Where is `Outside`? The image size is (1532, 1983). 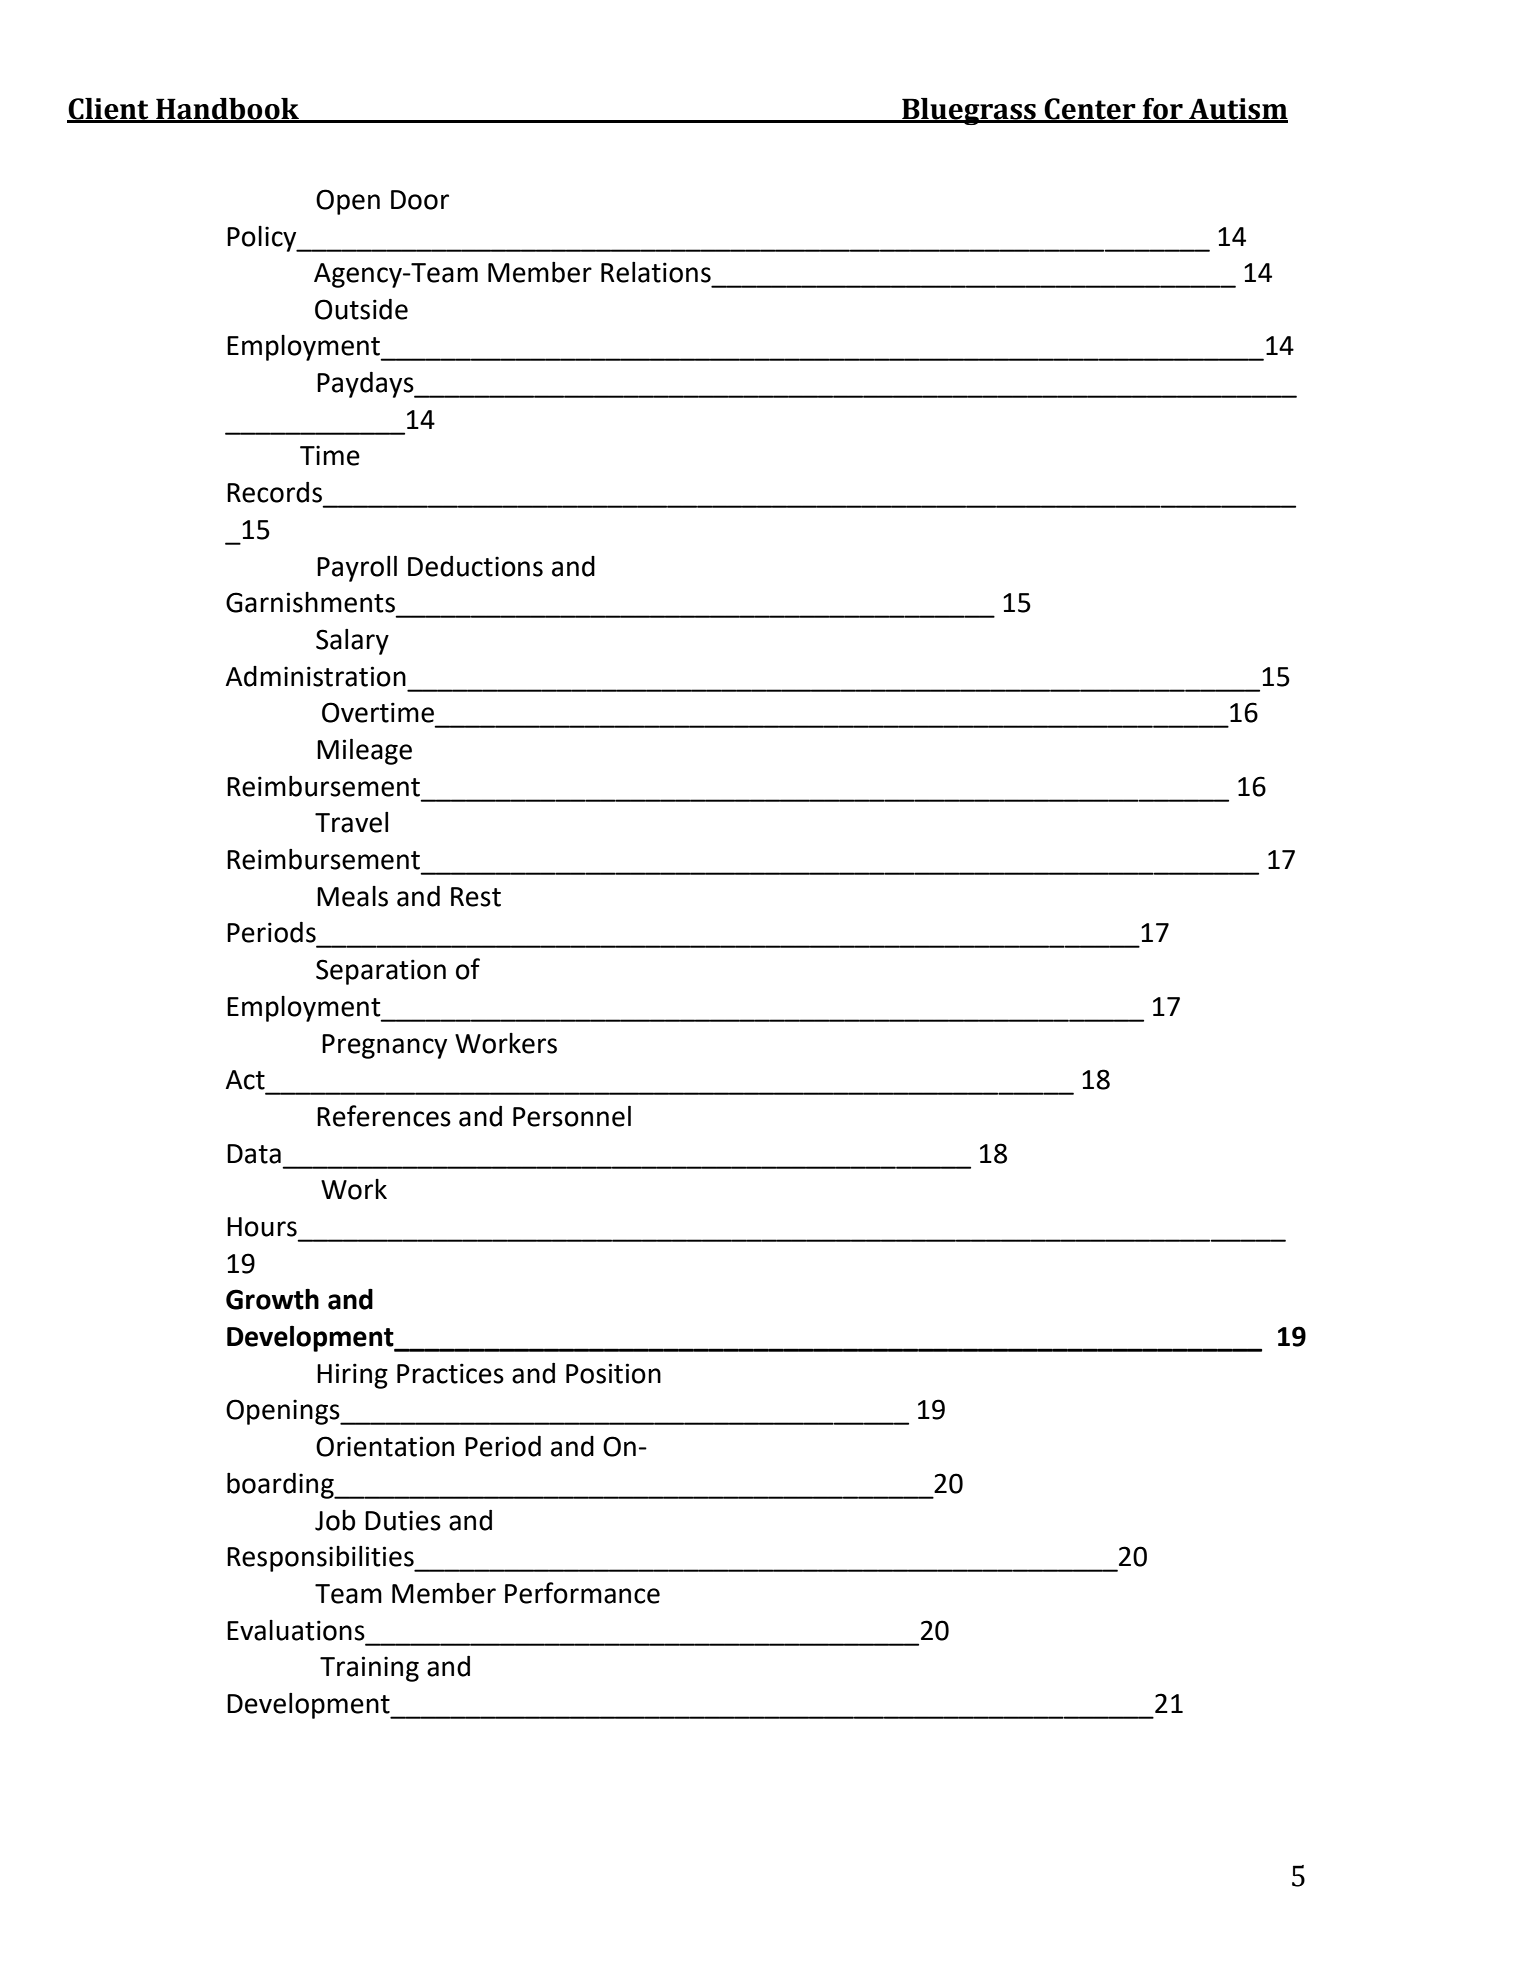 Outside is located at coordinates (361, 309).
